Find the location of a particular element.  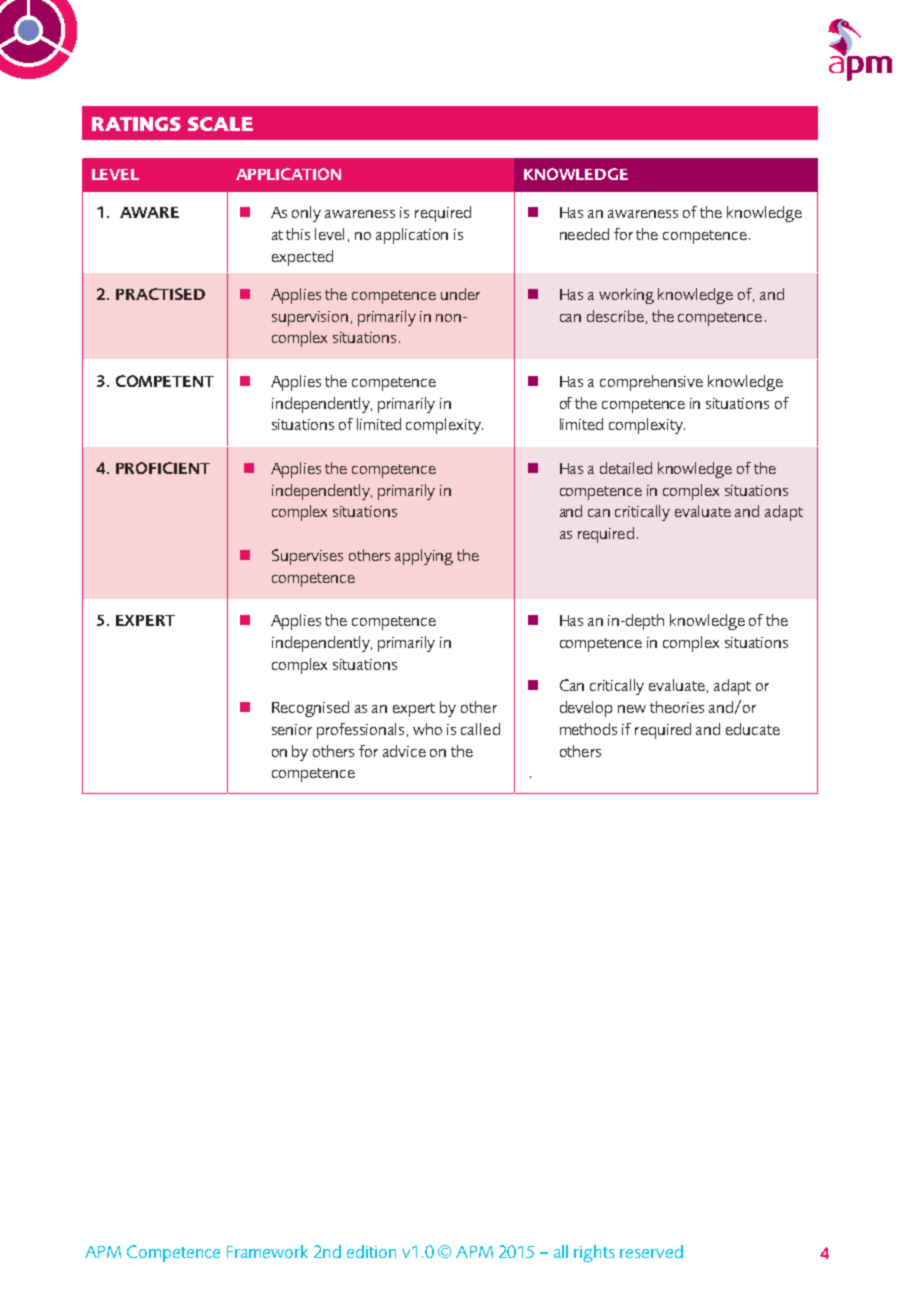

theories is located at coordinates (677, 707).
